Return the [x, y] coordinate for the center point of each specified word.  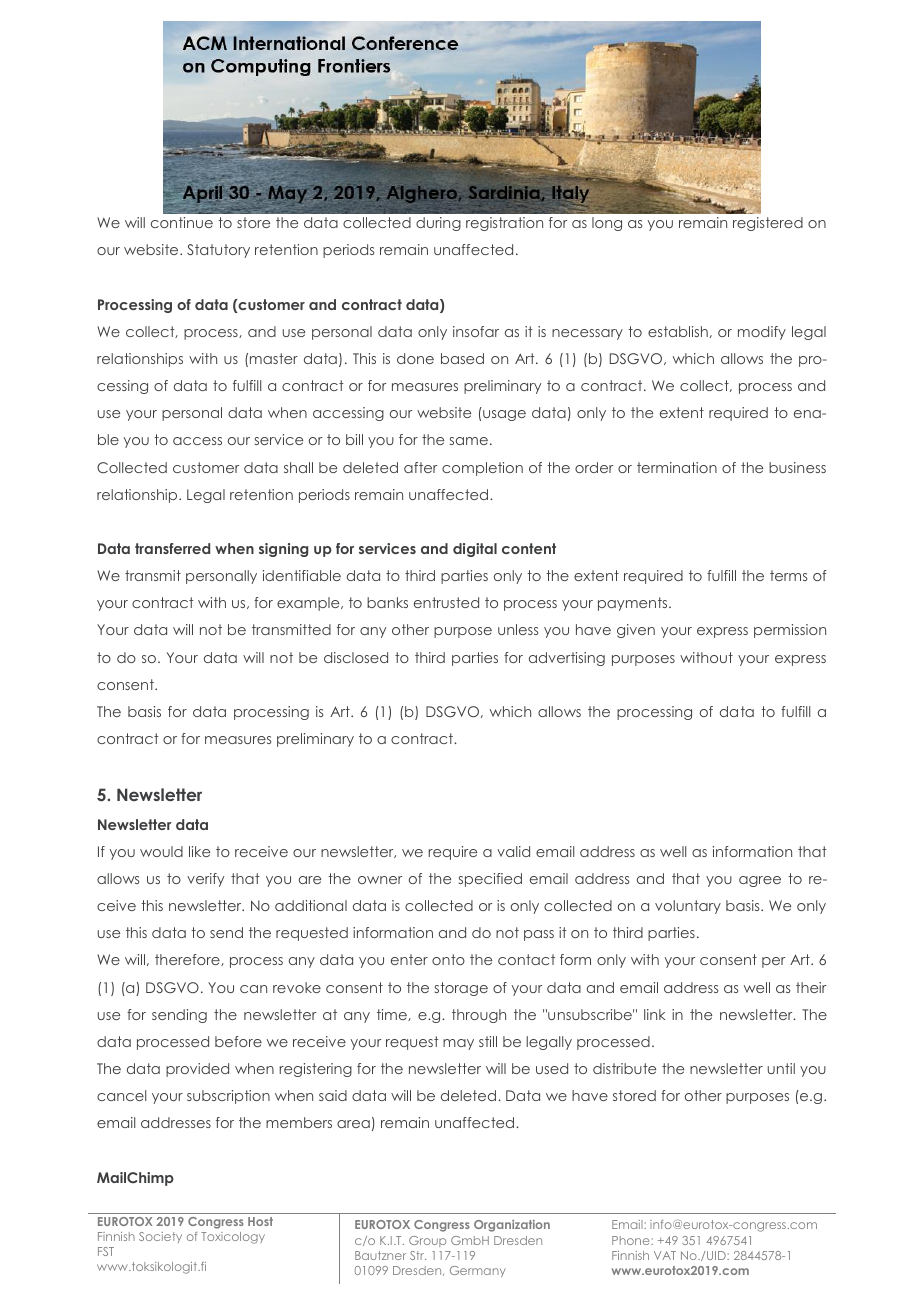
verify [205, 880]
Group [427, 1241]
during [438, 224]
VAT [665, 1255]
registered [768, 224]
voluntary [688, 907]
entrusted [446, 602]
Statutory [218, 251]
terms [788, 575]
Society [160, 1237]
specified [490, 880]
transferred [172, 548]
